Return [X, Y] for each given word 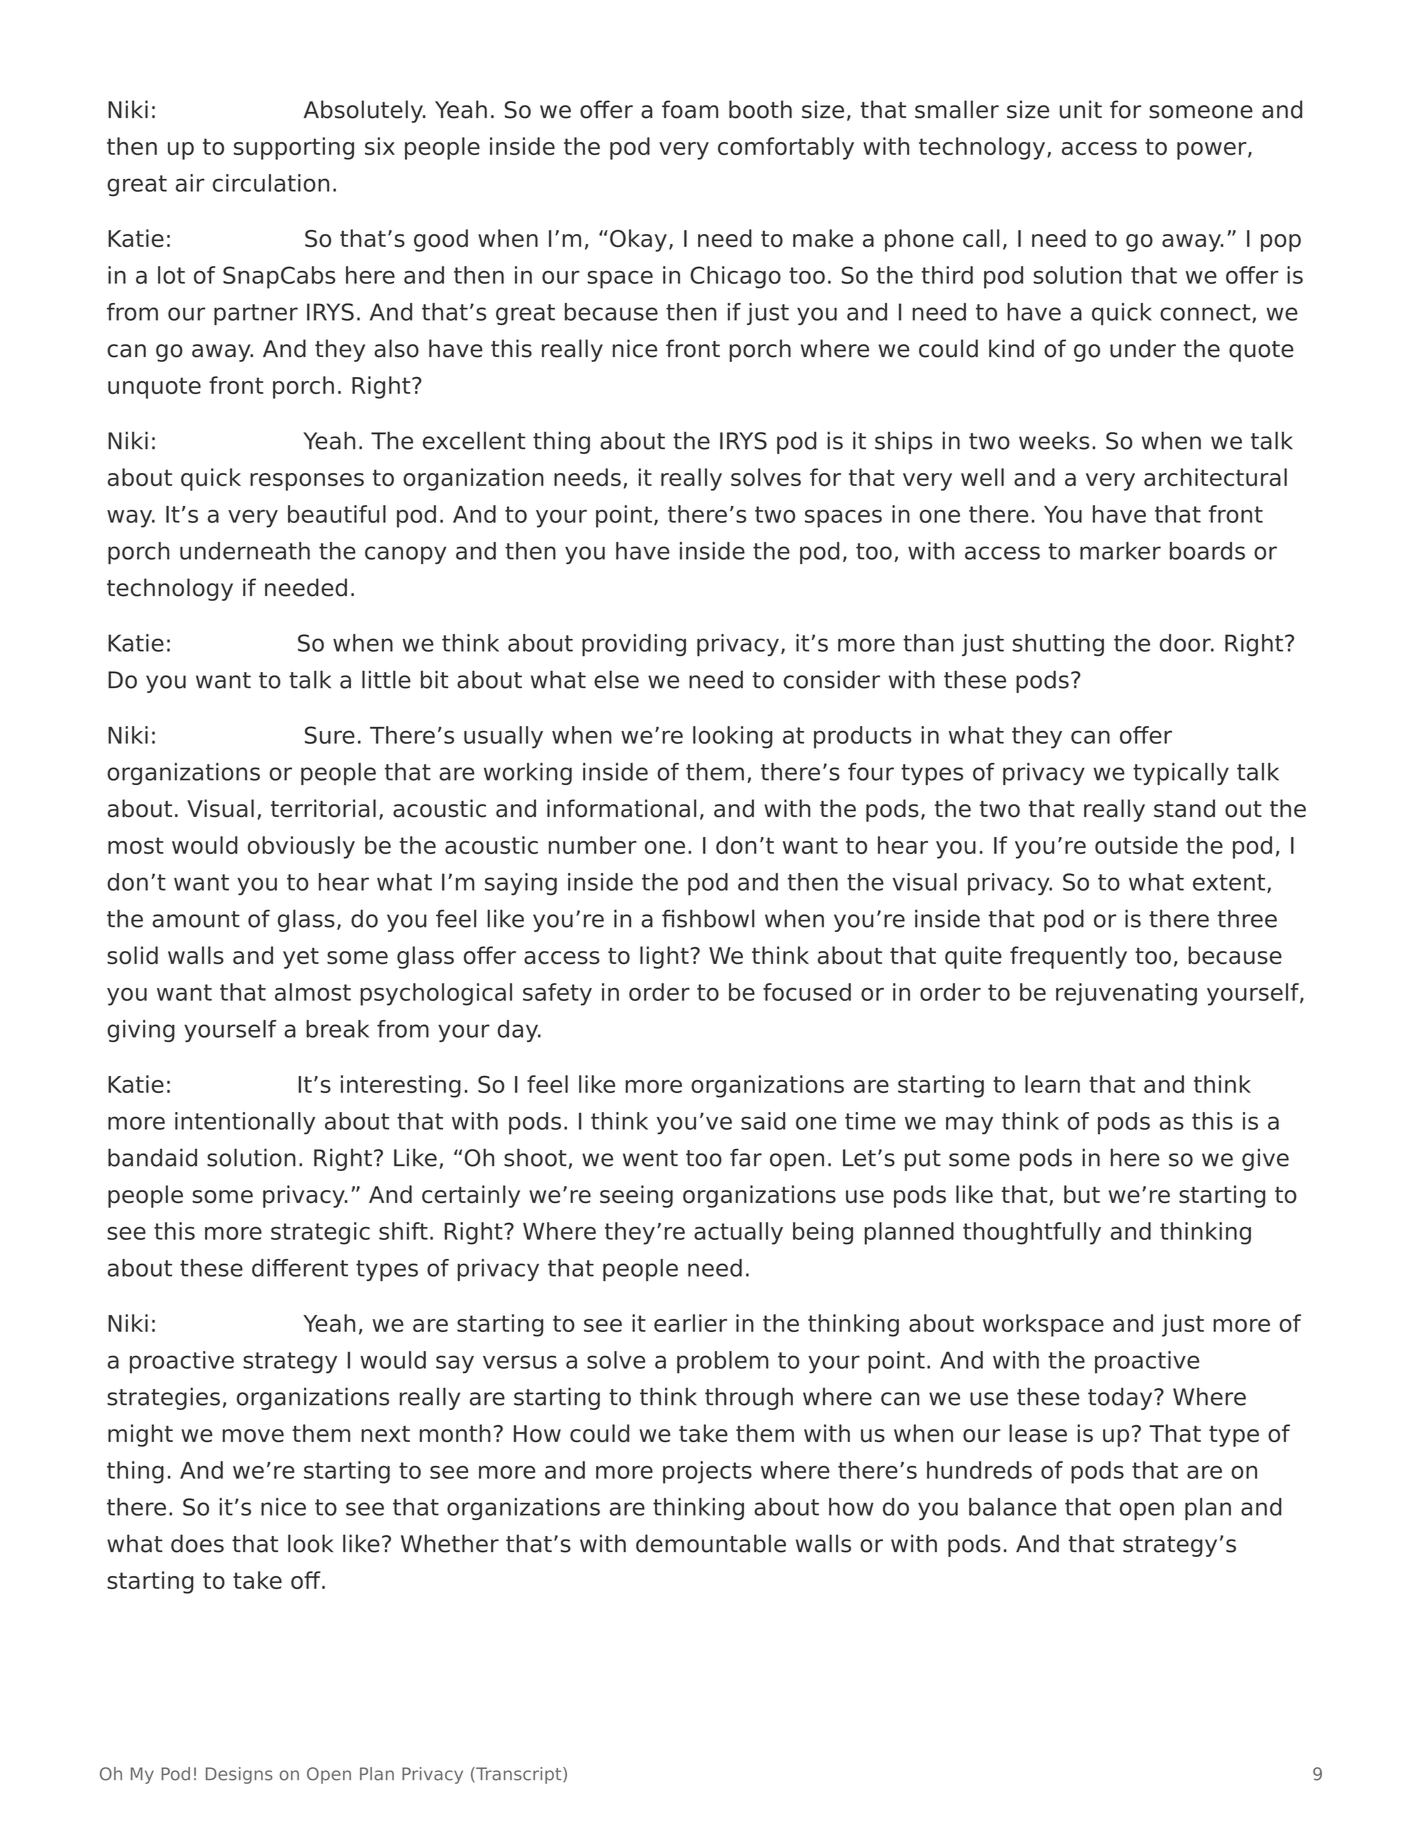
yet [301, 958]
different [300, 1268]
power [1213, 151]
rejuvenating [1126, 994]
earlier [690, 1323]
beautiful [337, 514]
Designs [239, 1775]
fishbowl [708, 918]
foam [690, 109]
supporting [294, 148]
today [1121, 1398]
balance [1013, 1507]
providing [634, 645]
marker [1120, 551]
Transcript [519, 1775]
